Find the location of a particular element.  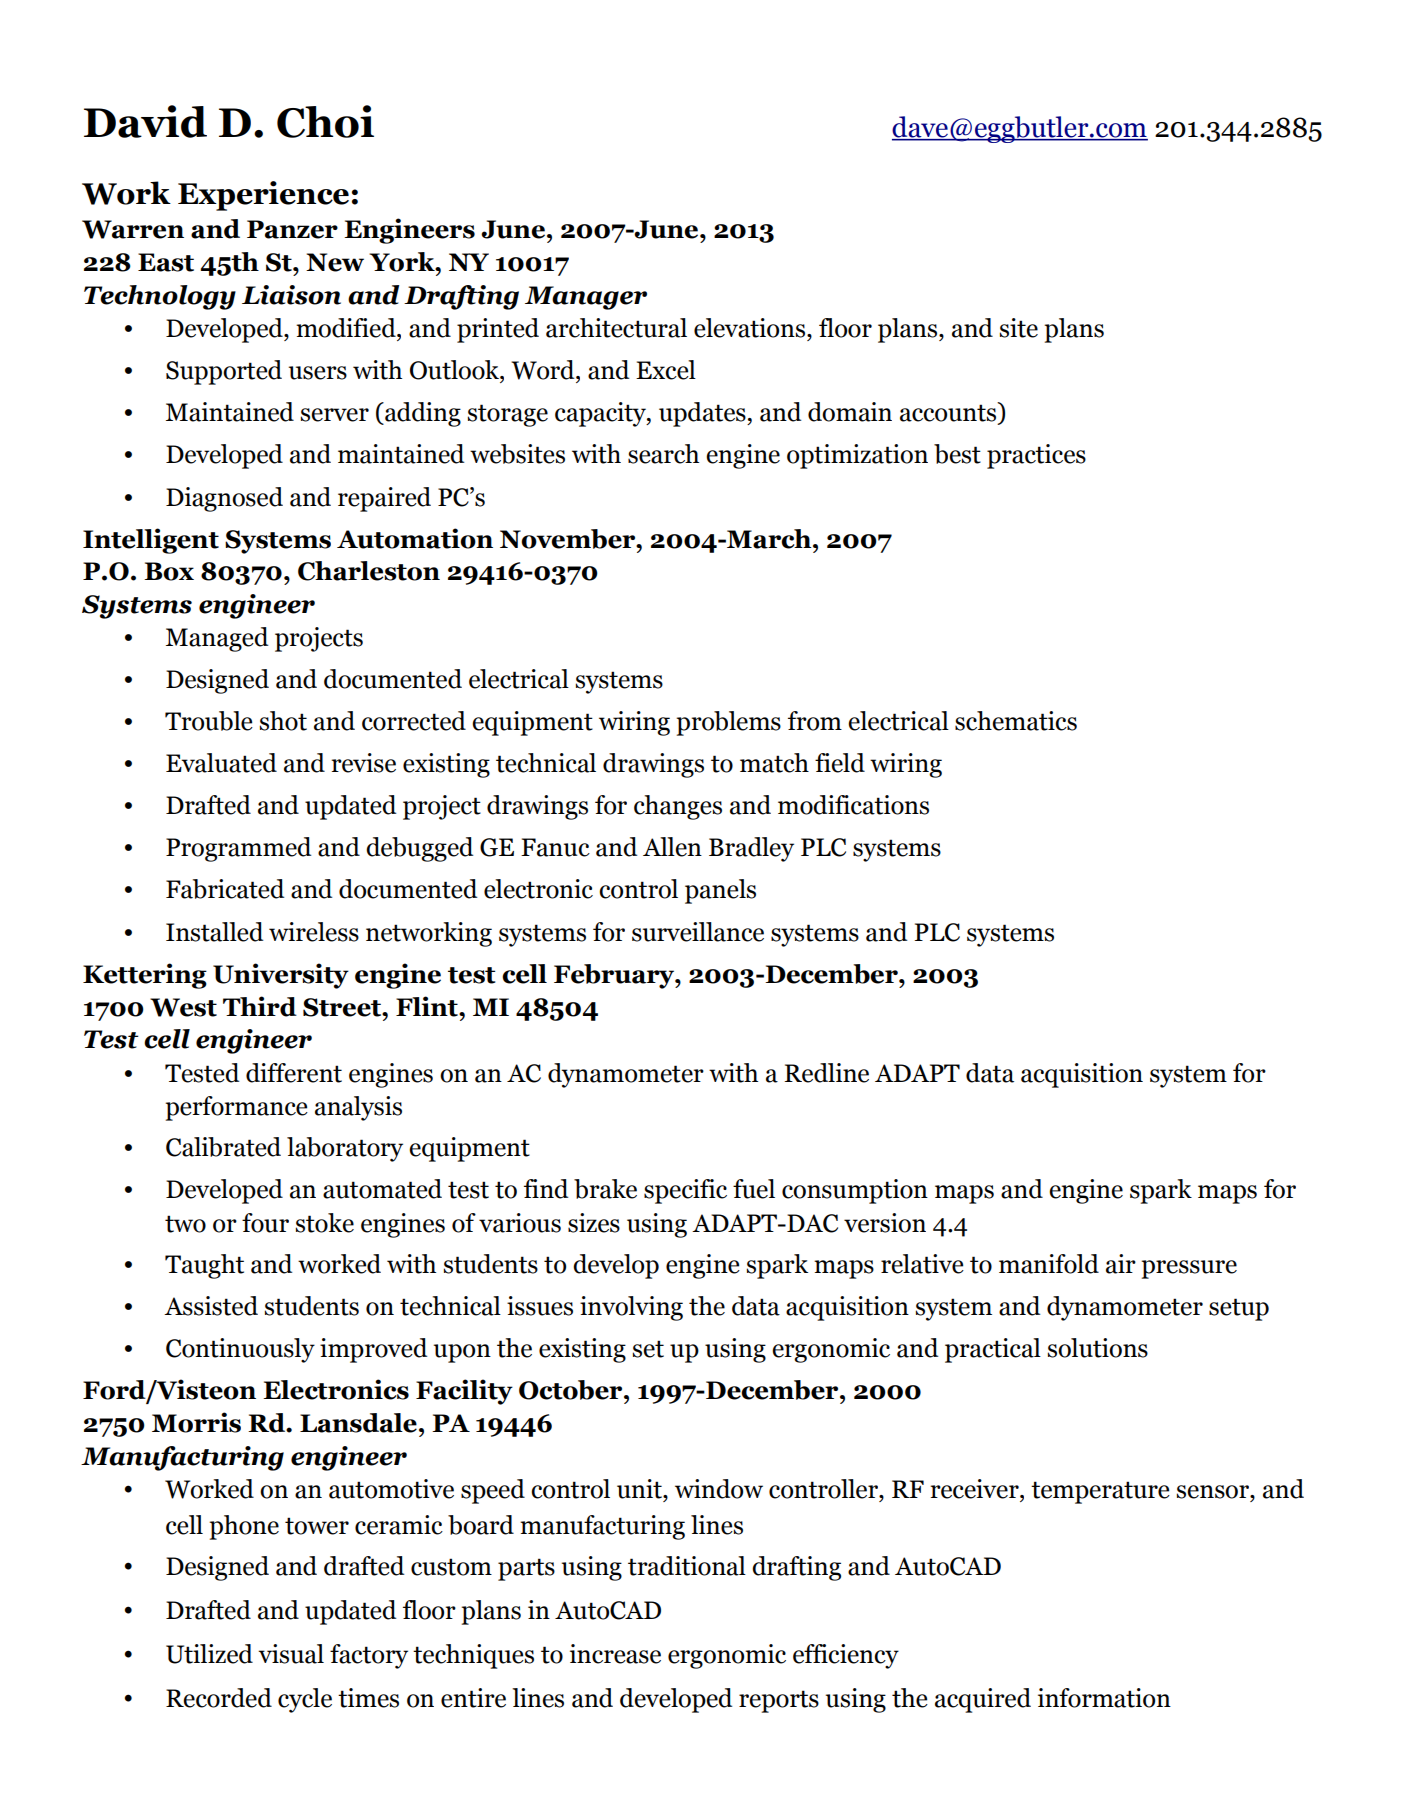

practices is located at coordinates (1036, 456).
